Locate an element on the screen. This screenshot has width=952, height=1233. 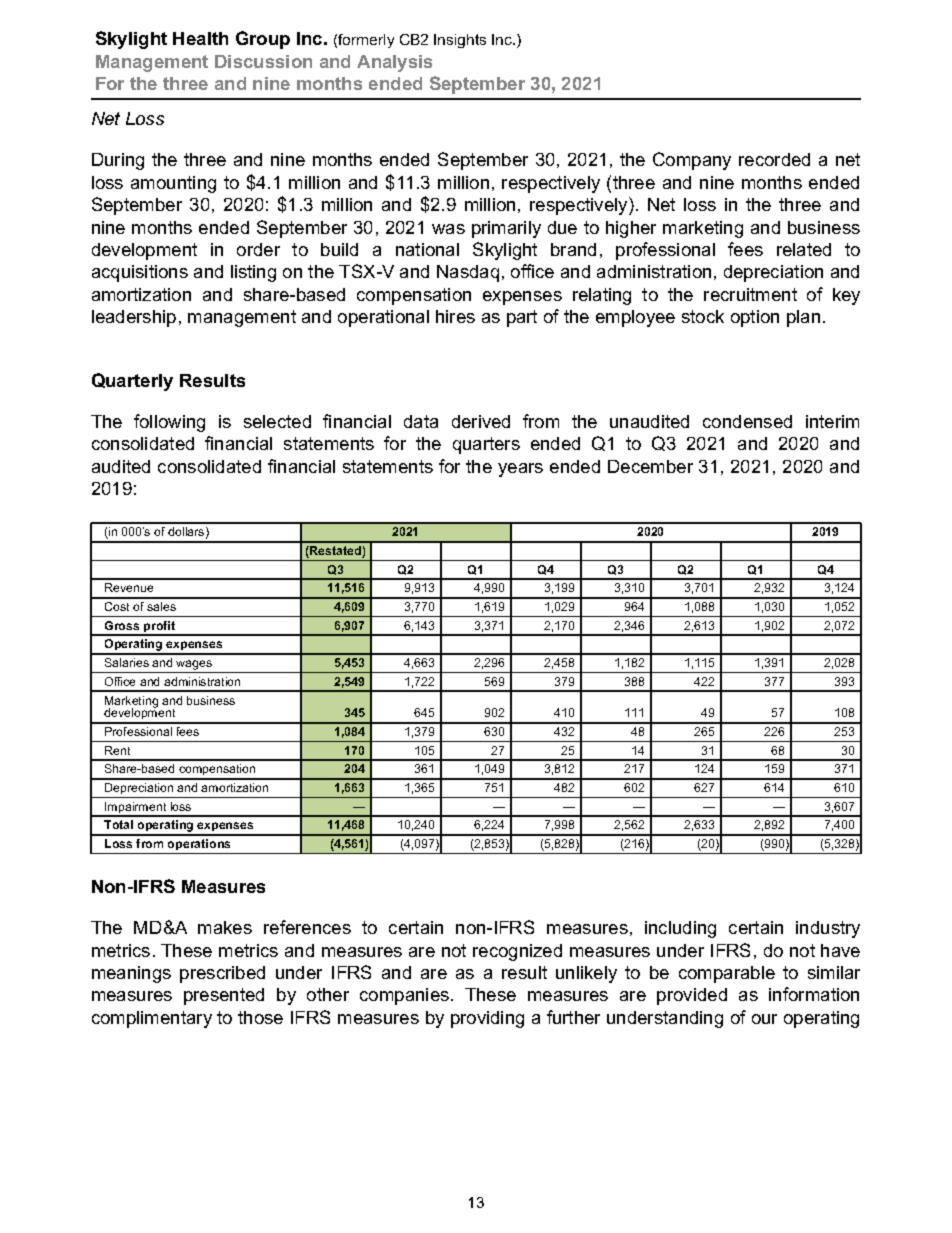
recognized is located at coordinates (517, 952).
